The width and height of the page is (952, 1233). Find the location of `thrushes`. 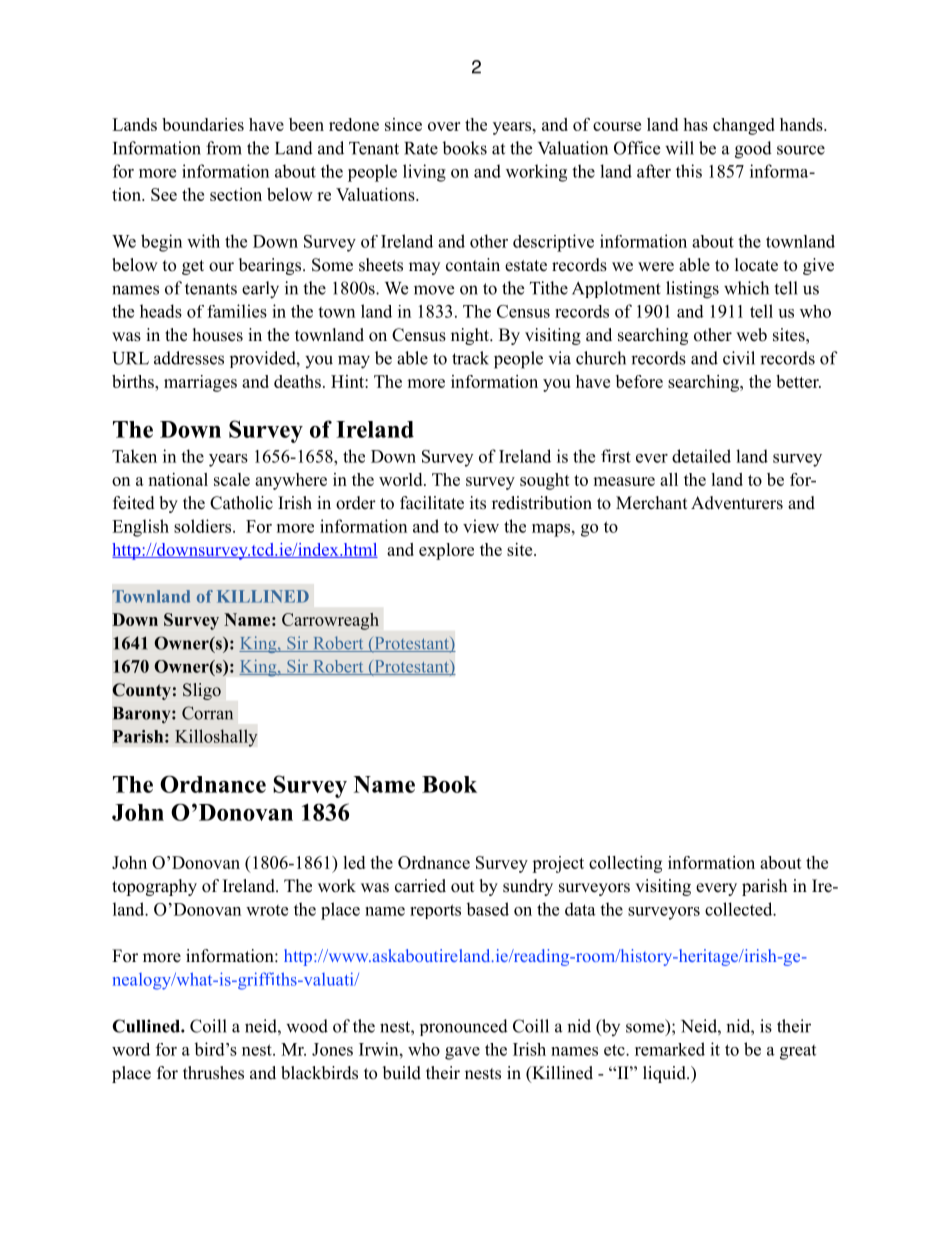

thrushes is located at coordinates (213, 1073).
